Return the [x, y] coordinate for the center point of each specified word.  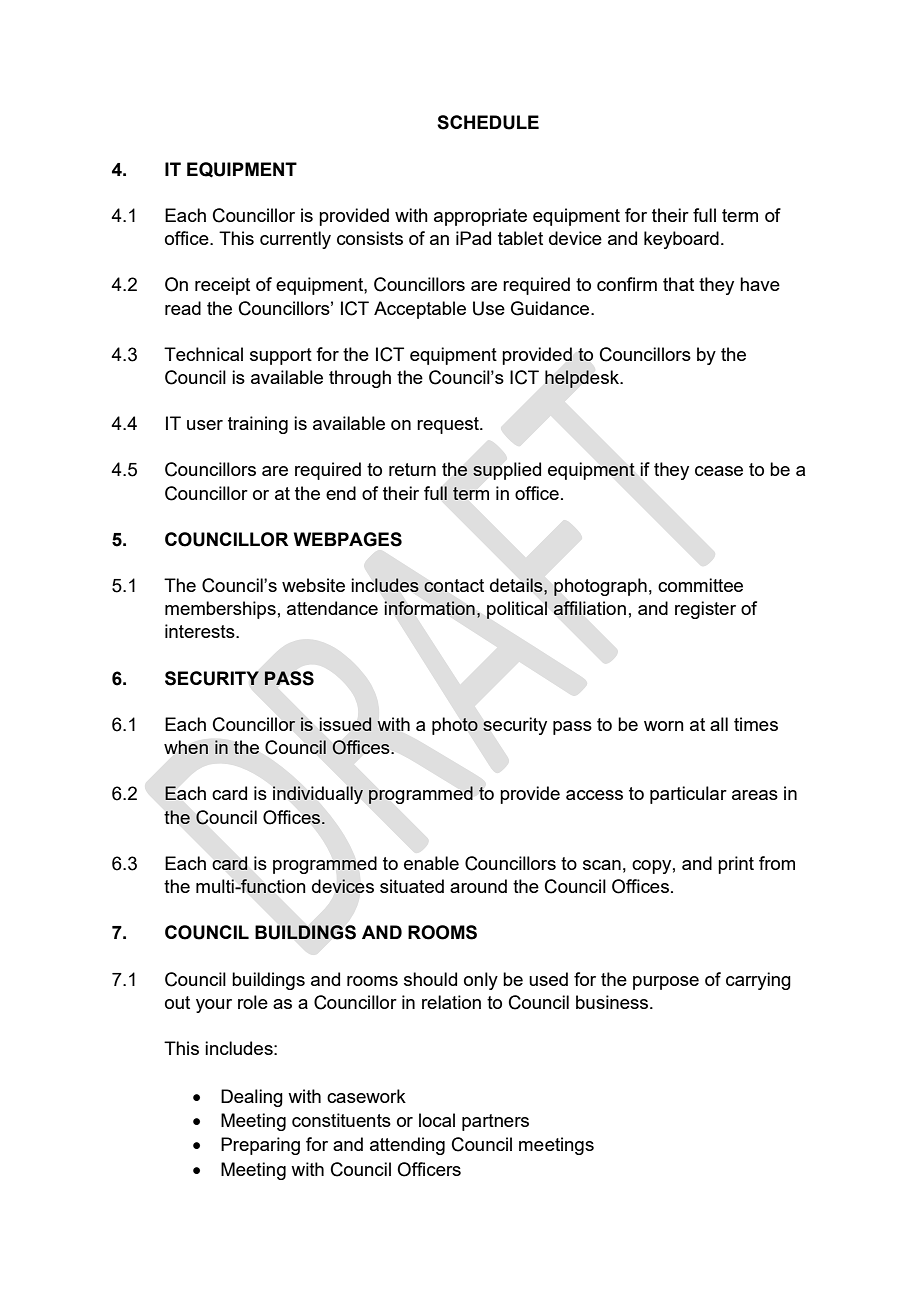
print [736, 865]
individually [318, 795]
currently [295, 240]
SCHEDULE [488, 122]
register [705, 610]
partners [495, 1122]
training [258, 425]
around [478, 886]
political [517, 610]
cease [719, 471]
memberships [220, 610]
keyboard [681, 240]
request [449, 425]
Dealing [252, 1098]
